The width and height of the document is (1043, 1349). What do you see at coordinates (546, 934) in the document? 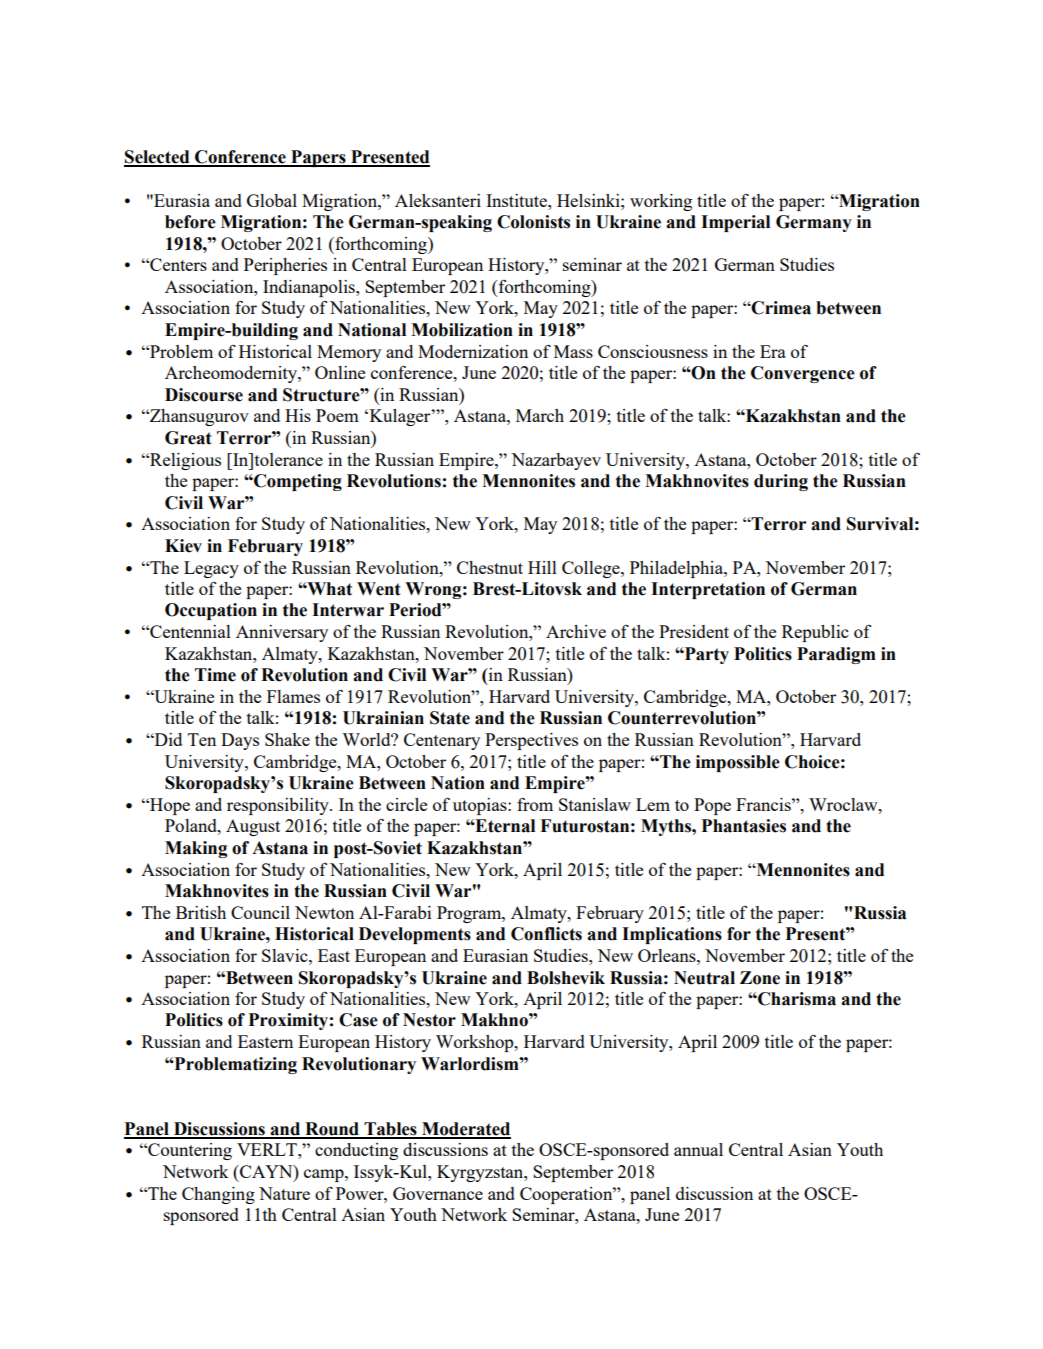
I see `Conflicts` at bounding box center [546, 934].
